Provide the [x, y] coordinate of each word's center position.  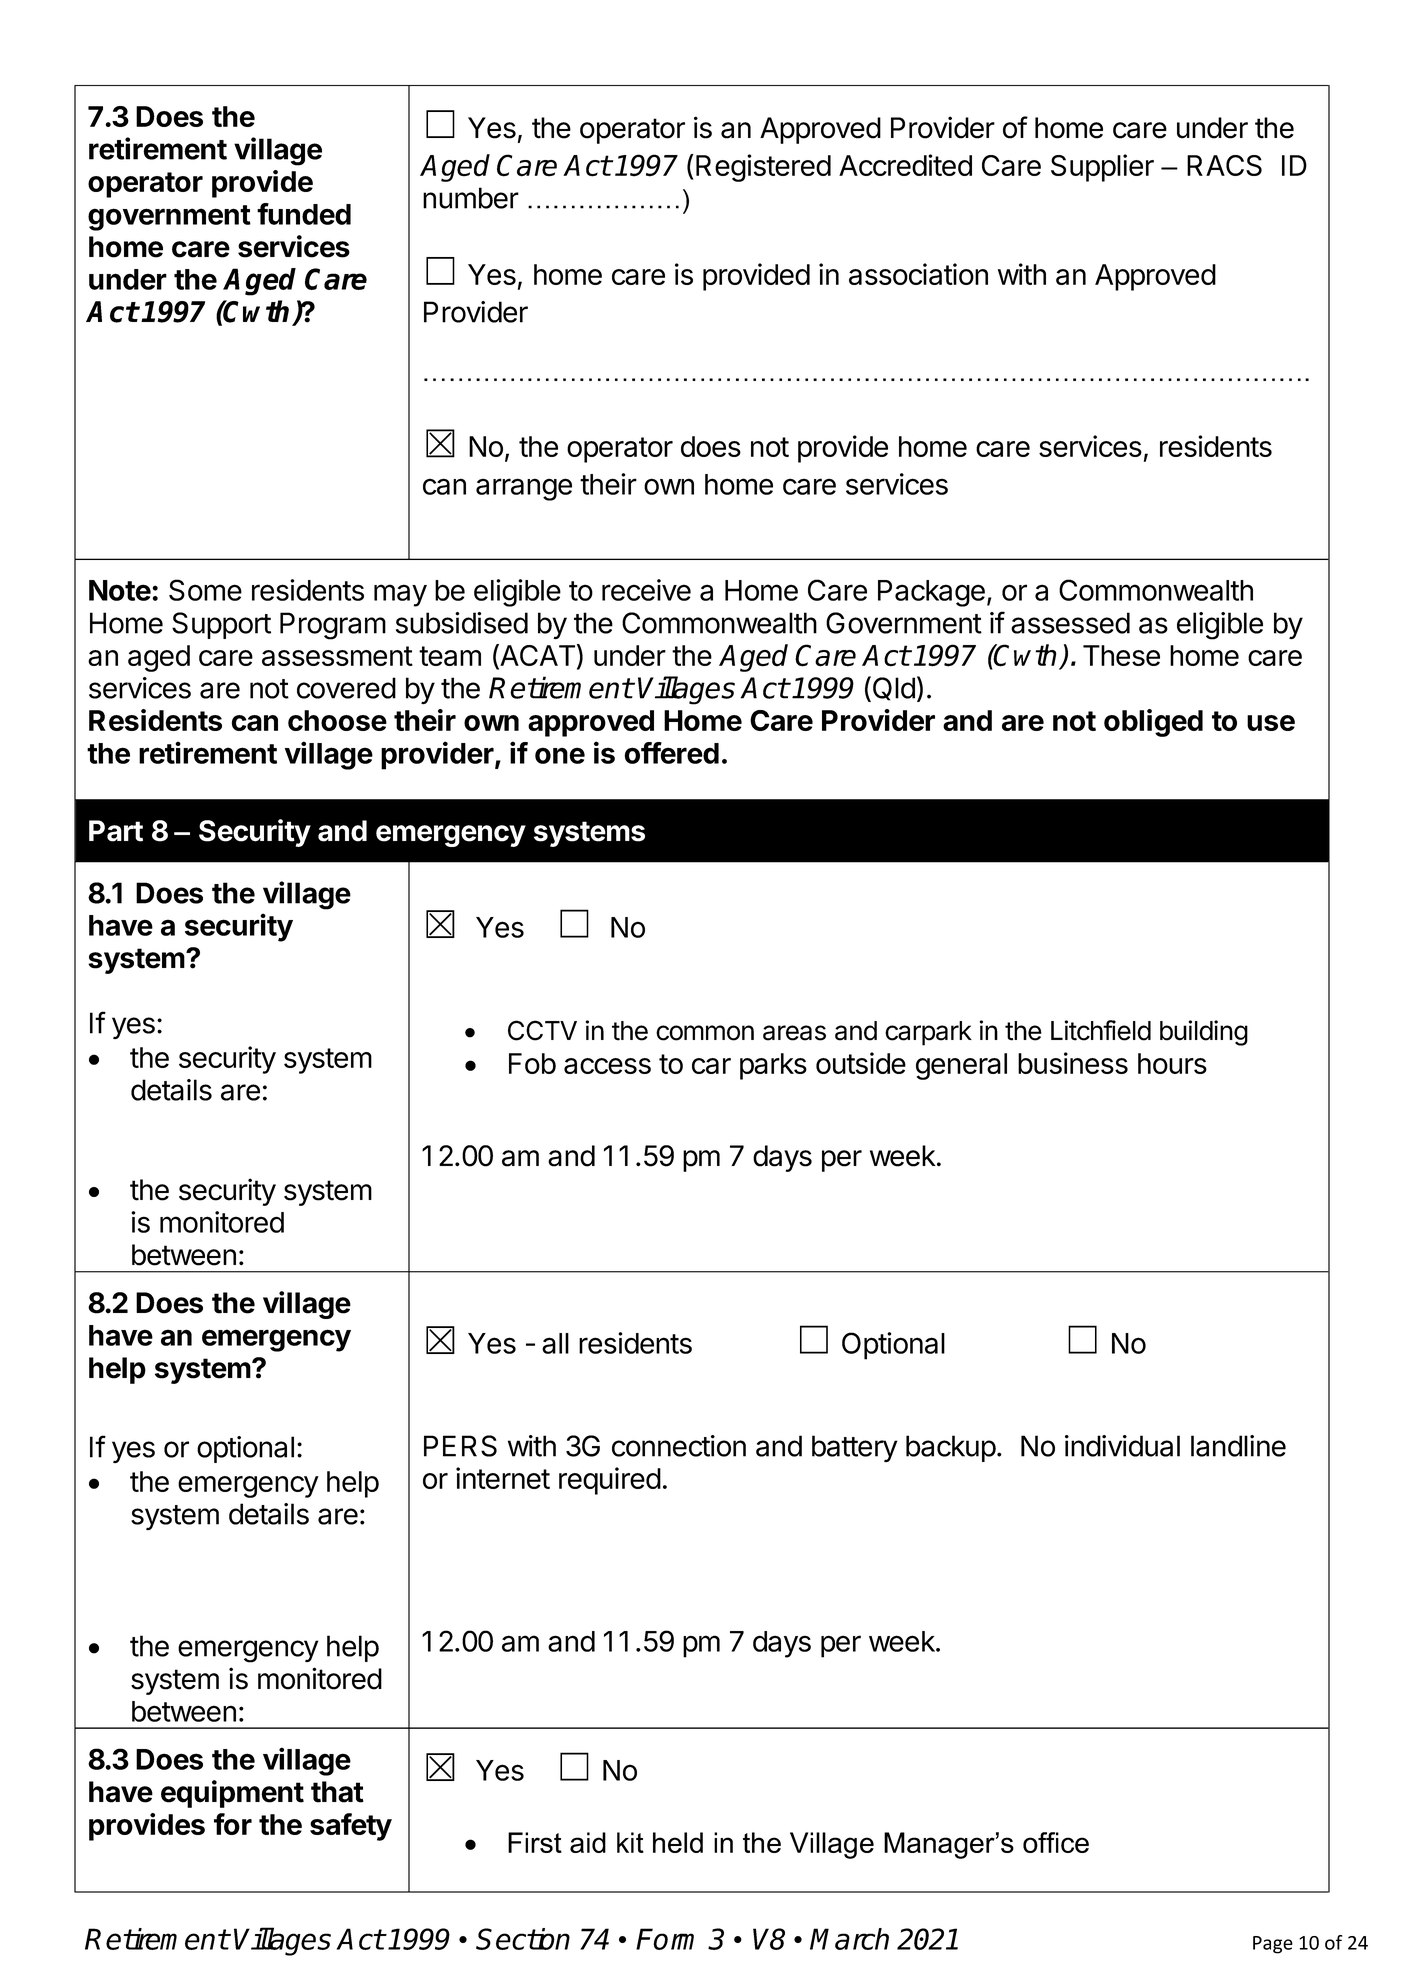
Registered [763, 168]
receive [646, 590]
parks [773, 1066]
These [1121, 655]
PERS [460, 1446]
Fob [532, 1063]
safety [351, 1827]
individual [1122, 1446]
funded [304, 214]
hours [1172, 1063]
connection [679, 1446]
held [678, 1842]
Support [221, 625]
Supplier [1102, 168]
